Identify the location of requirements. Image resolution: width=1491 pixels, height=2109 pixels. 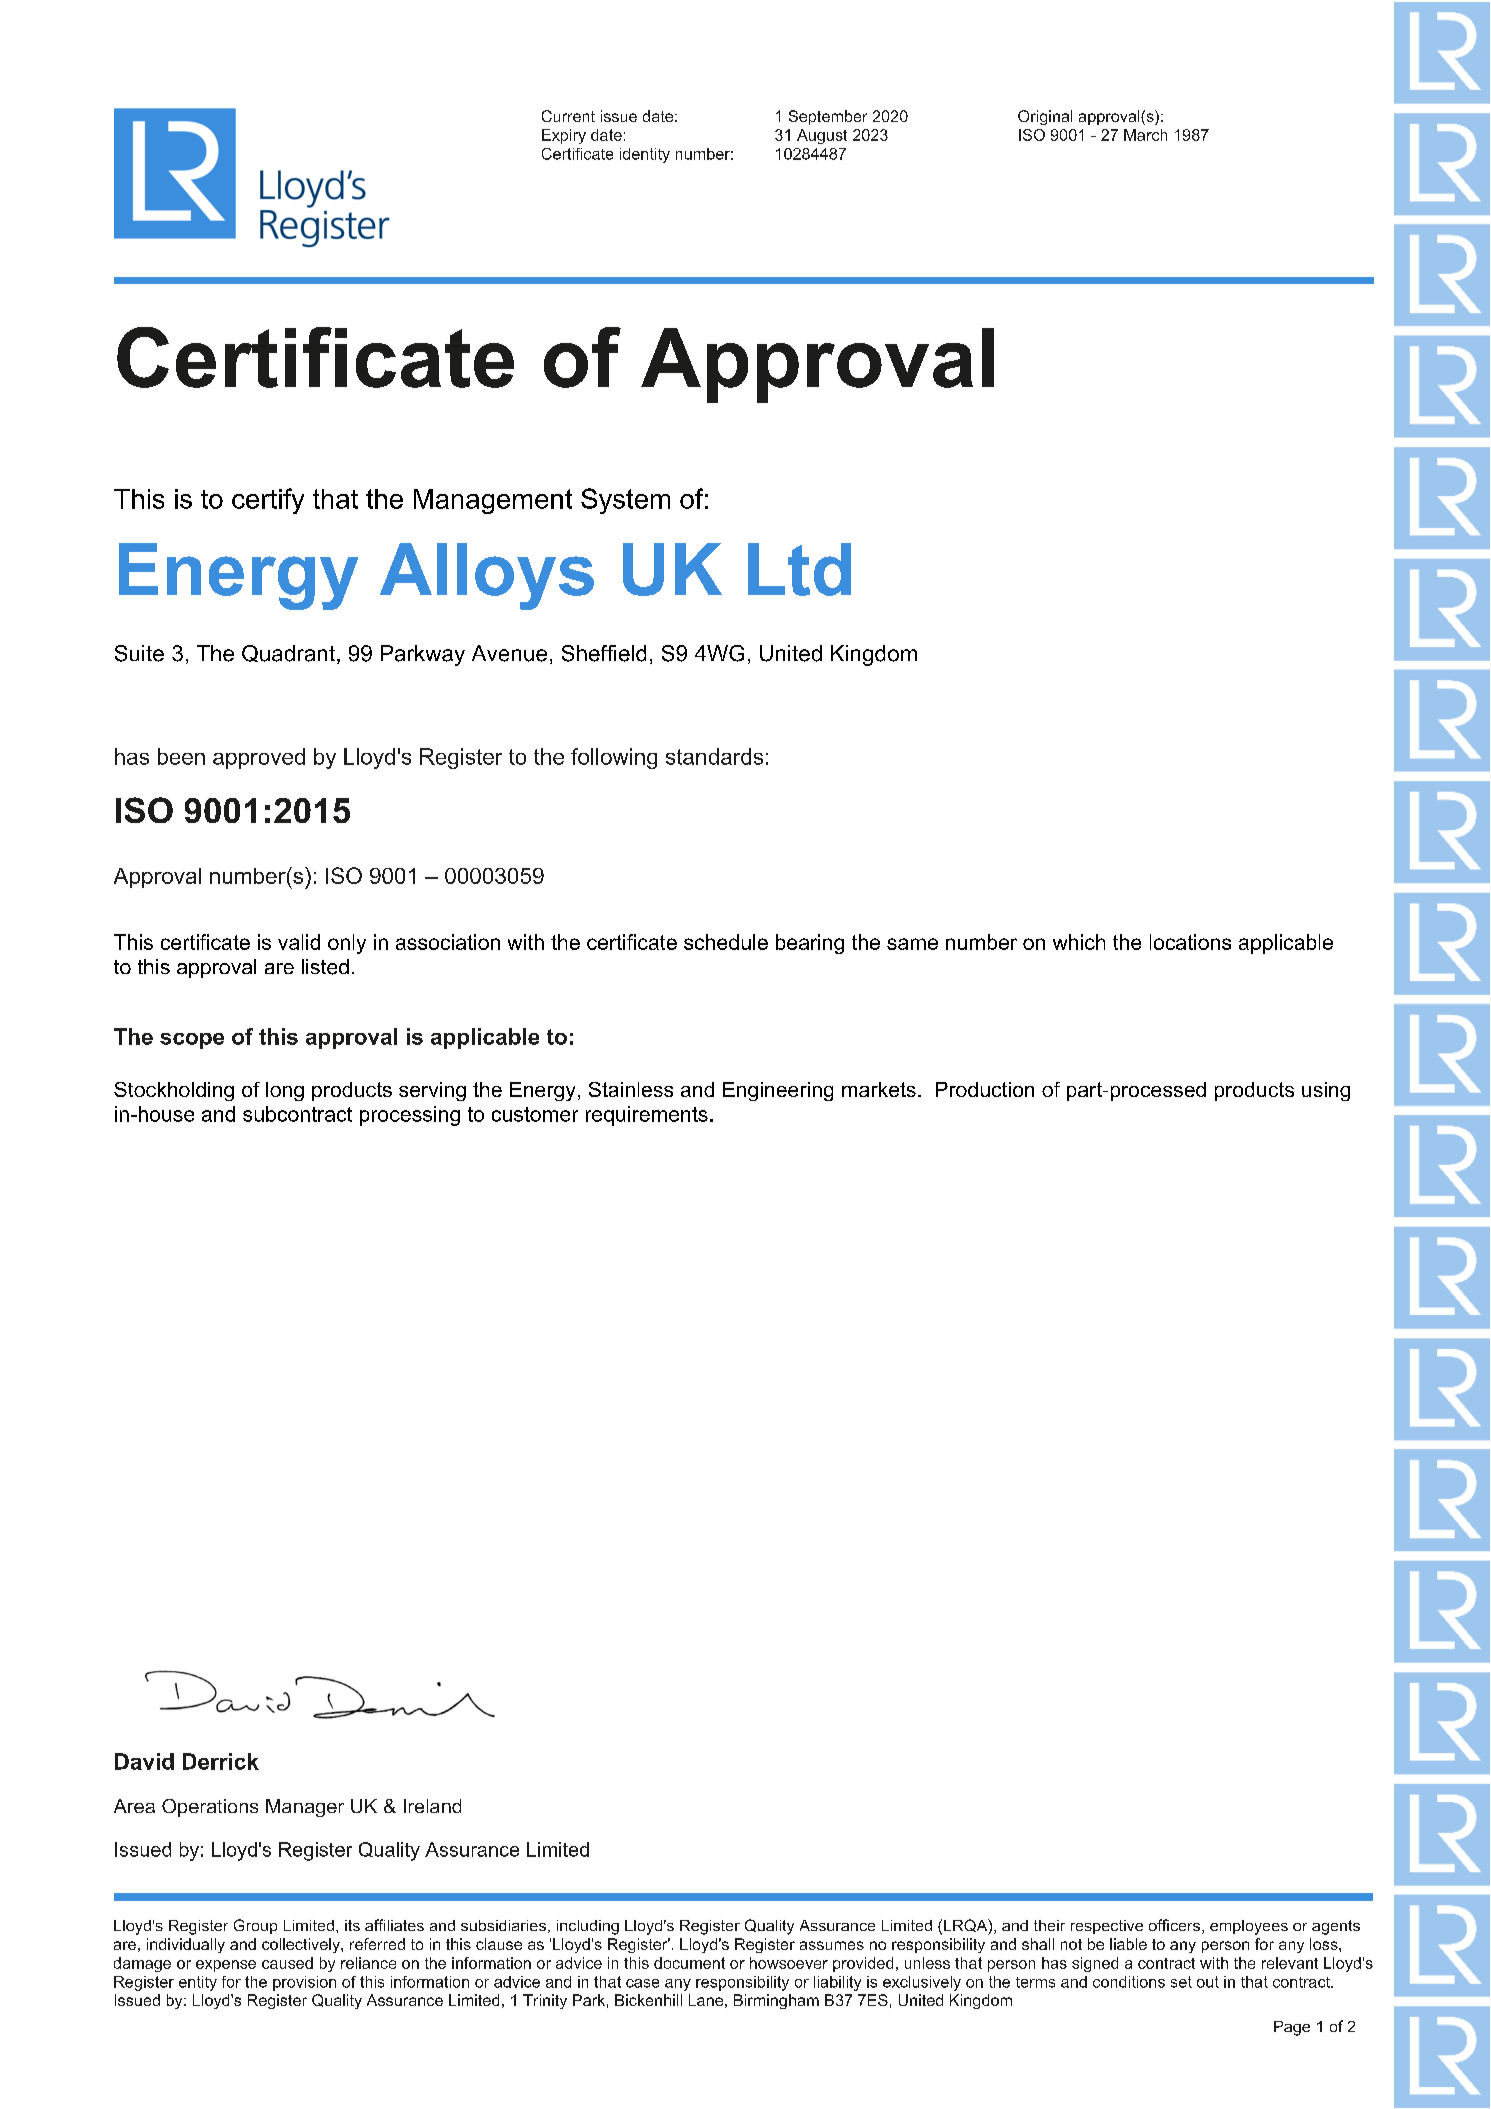
(647, 1116).
